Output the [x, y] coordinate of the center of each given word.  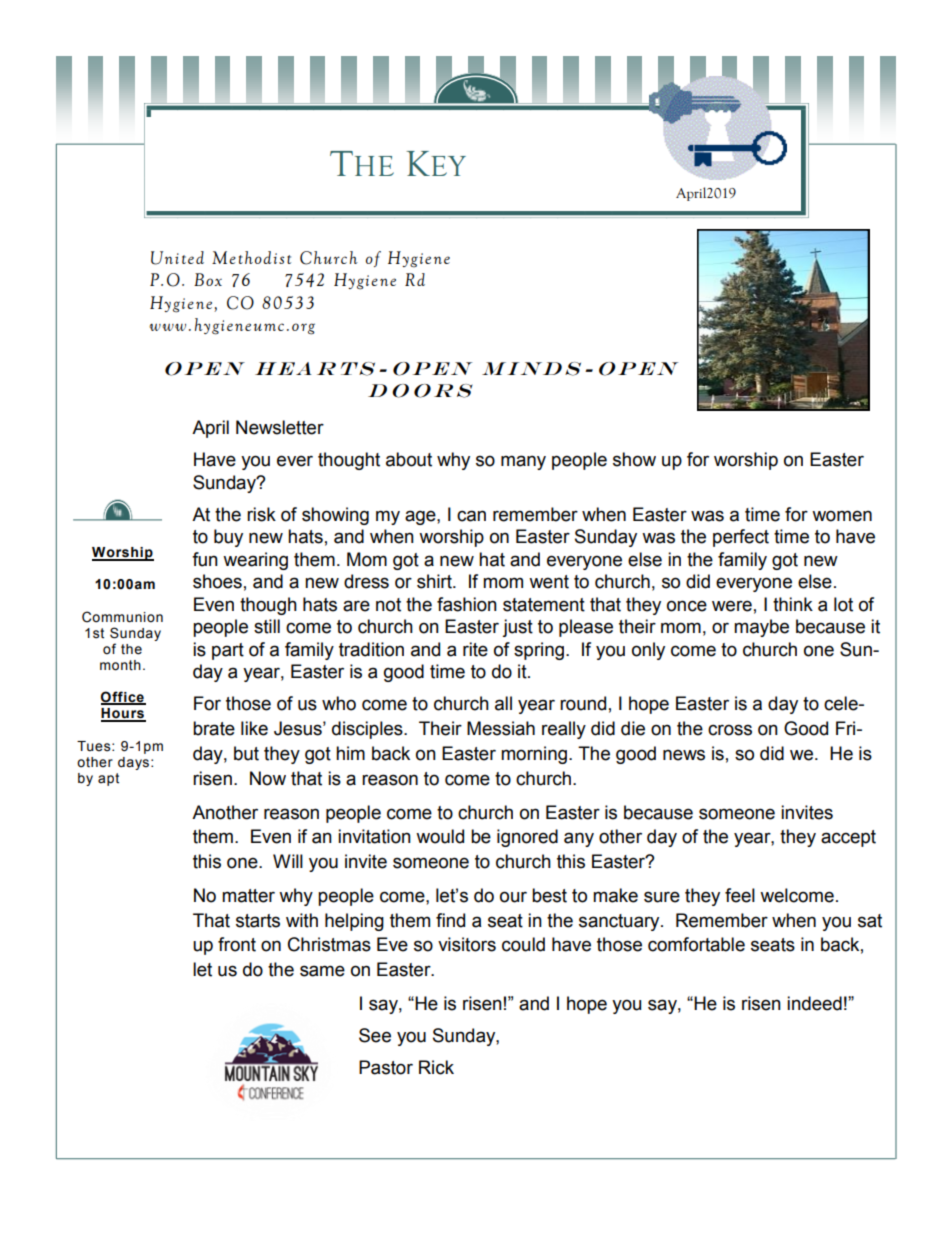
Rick [436, 1067]
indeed [814, 1003]
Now [268, 778]
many [523, 462]
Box [208, 279]
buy [228, 538]
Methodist [251, 257]
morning [534, 755]
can [471, 516]
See [375, 1035]
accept [848, 838]
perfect [741, 538]
